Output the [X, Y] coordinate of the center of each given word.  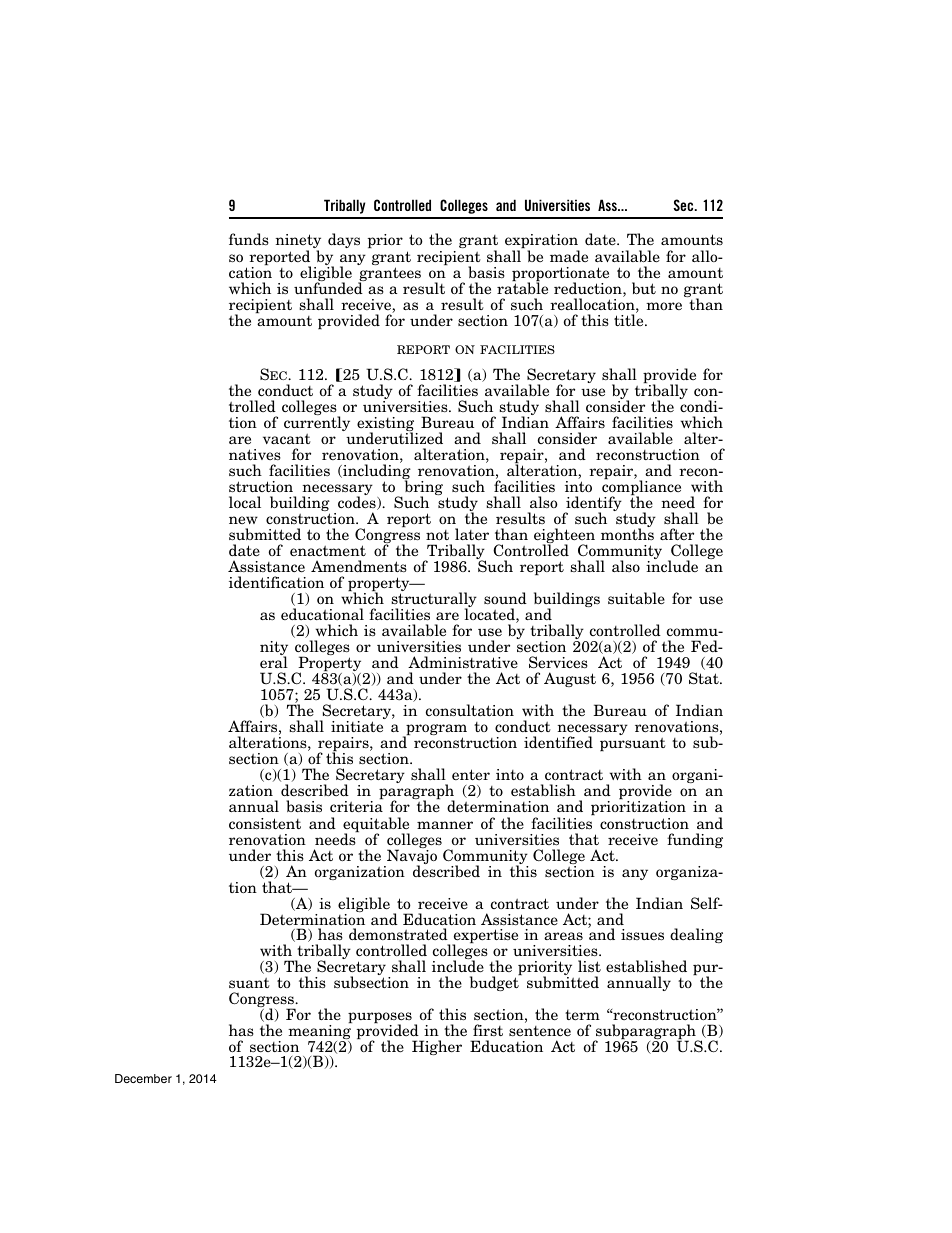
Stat [705, 678]
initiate [357, 726]
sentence [540, 1031]
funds [249, 239]
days [344, 240]
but [644, 288]
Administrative [463, 662]
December [143, 1078]
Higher [437, 1047]
